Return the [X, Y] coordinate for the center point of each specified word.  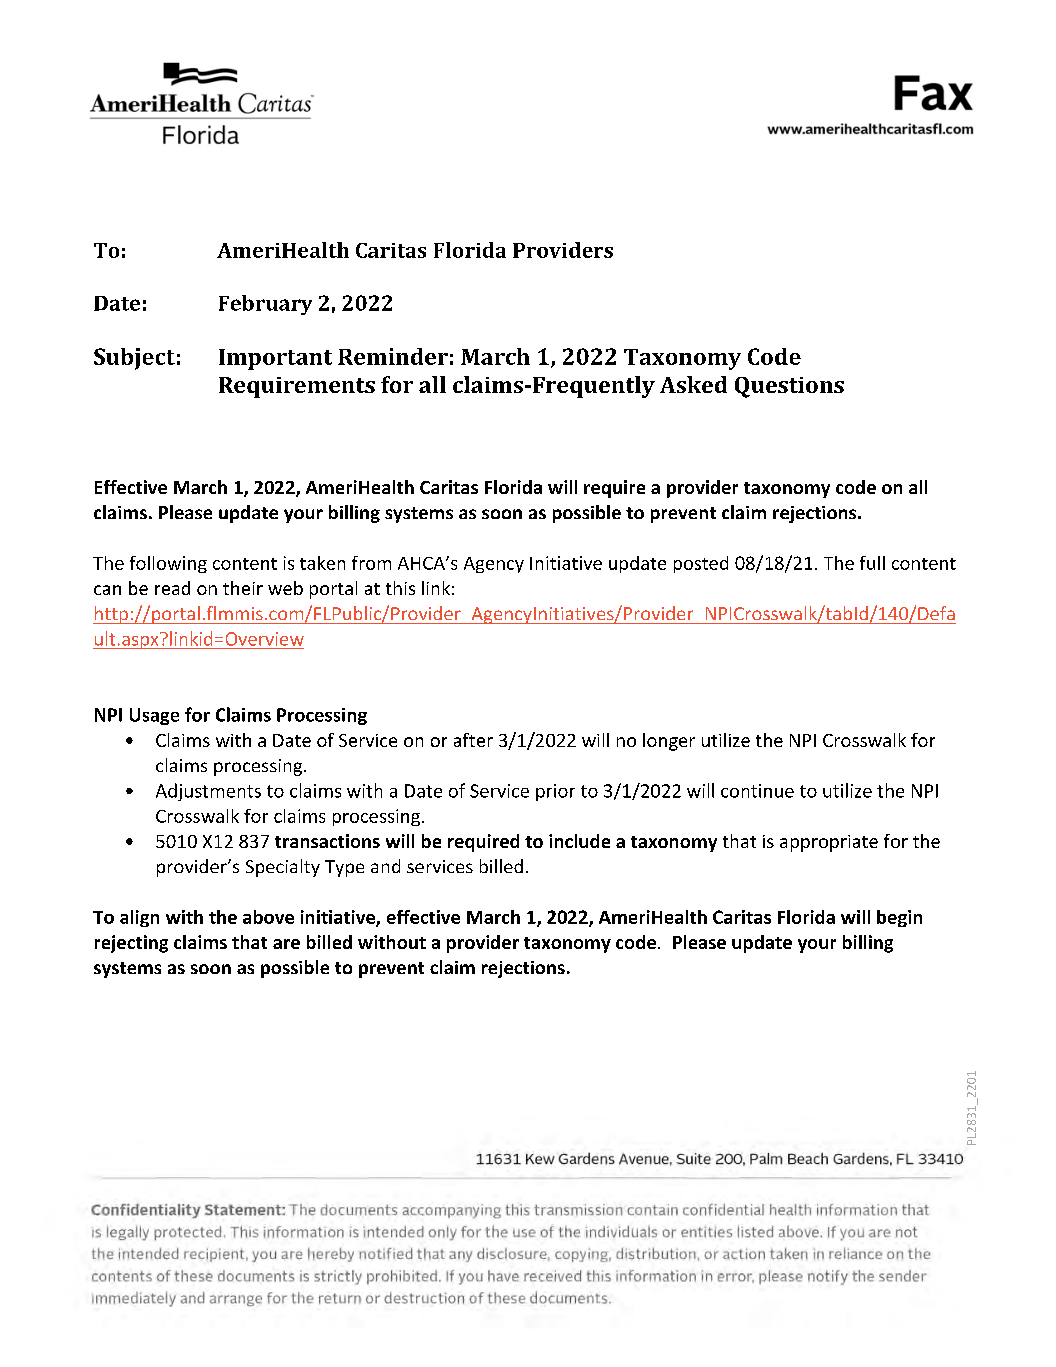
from [371, 563]
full [872, 563]
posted [701, 564]
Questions [789, 387]
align [139, 918]
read [172, 588]
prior [555, 792]
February [265, 305]
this [400, 588]
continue [757, 791]
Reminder [393, 356]
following [168, 564]
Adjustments [208, 792]
